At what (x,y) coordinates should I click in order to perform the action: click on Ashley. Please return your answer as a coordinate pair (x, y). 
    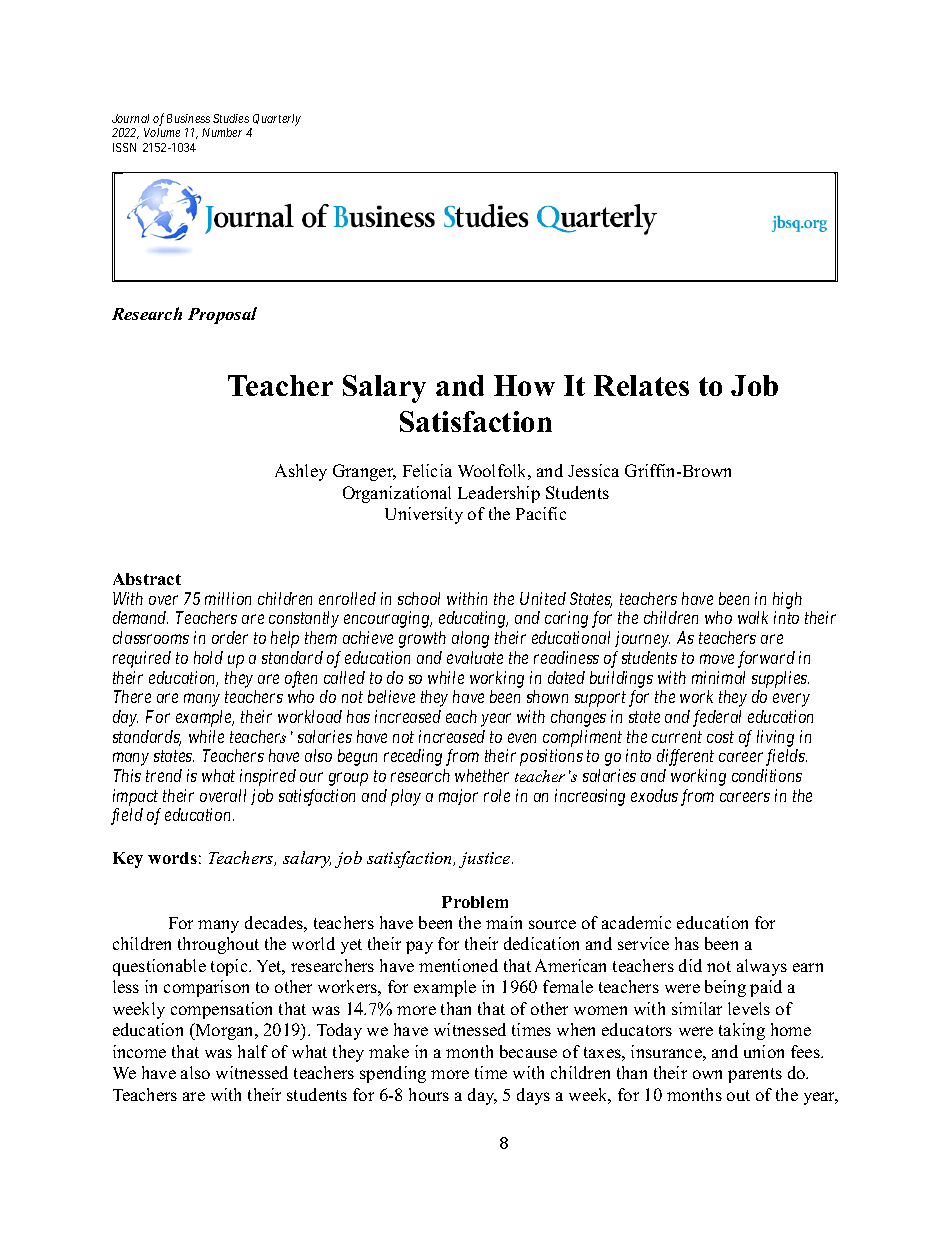
    Looking at the image, I should click on (301, 472).
